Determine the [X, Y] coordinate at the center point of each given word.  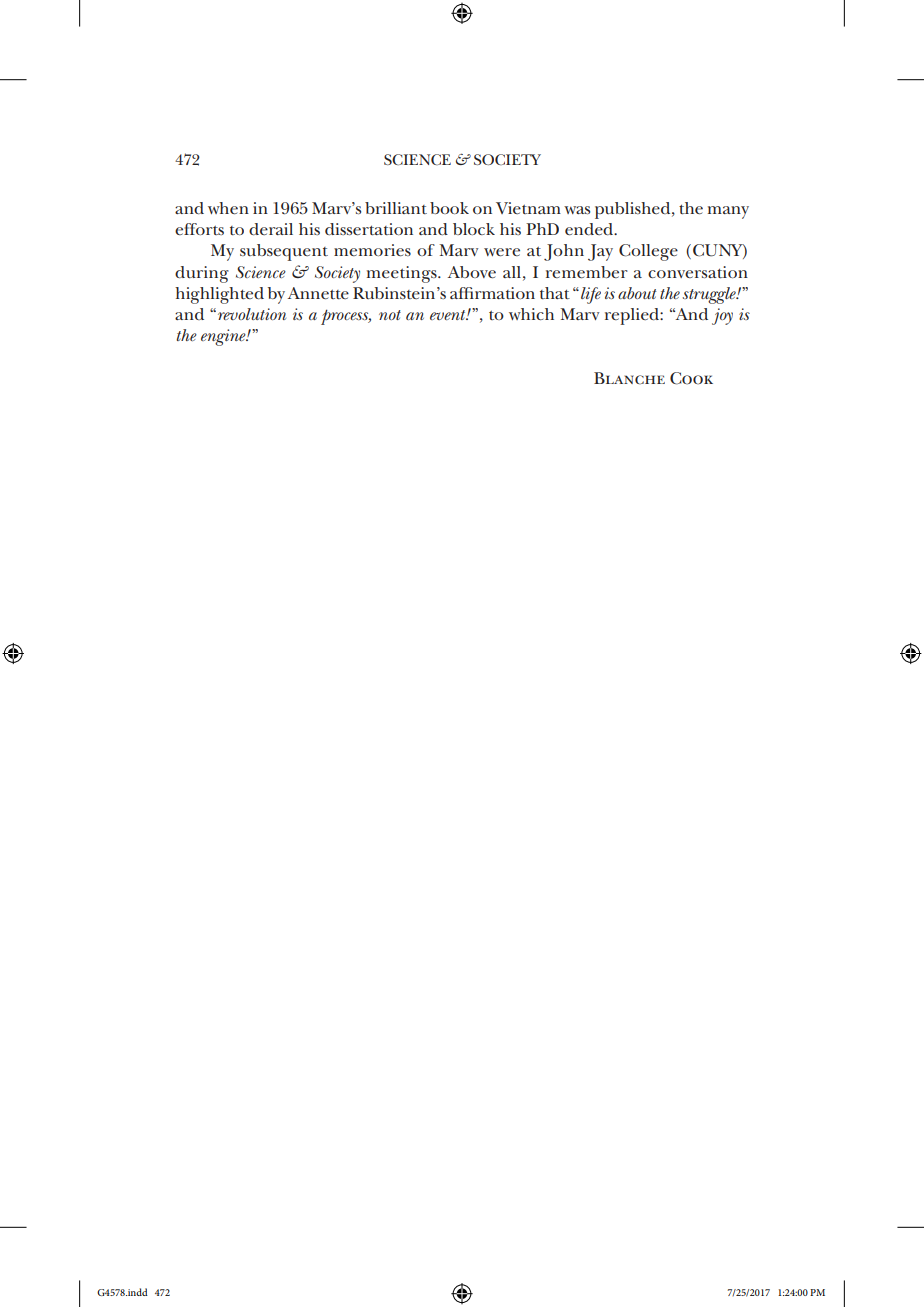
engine [224, 337]
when [228, 208]
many [728, 212]
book [449, 208]
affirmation [492, 293]
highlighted [219, 295]
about [637, 293]
